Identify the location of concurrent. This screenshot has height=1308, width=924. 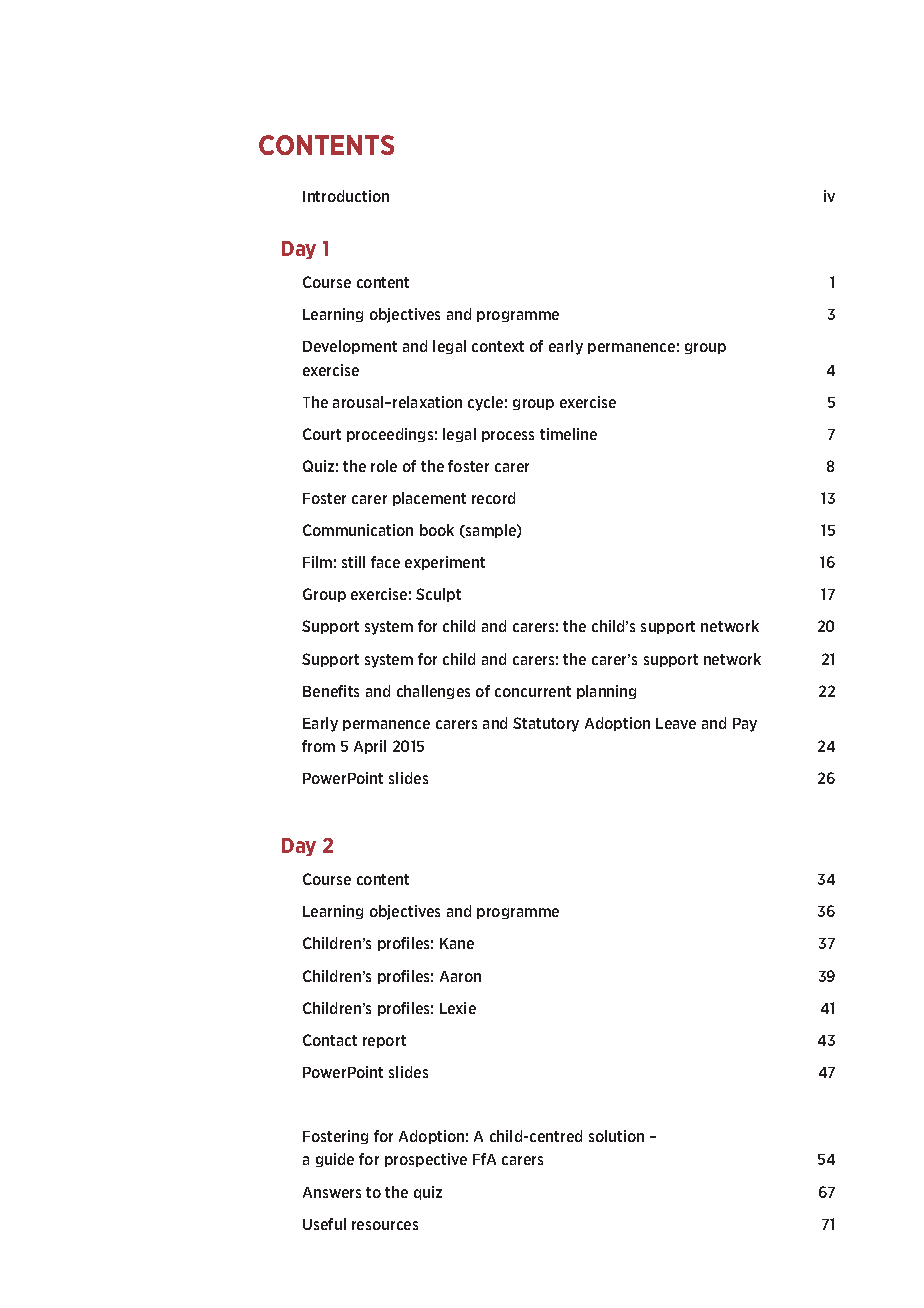
(533, 691).
